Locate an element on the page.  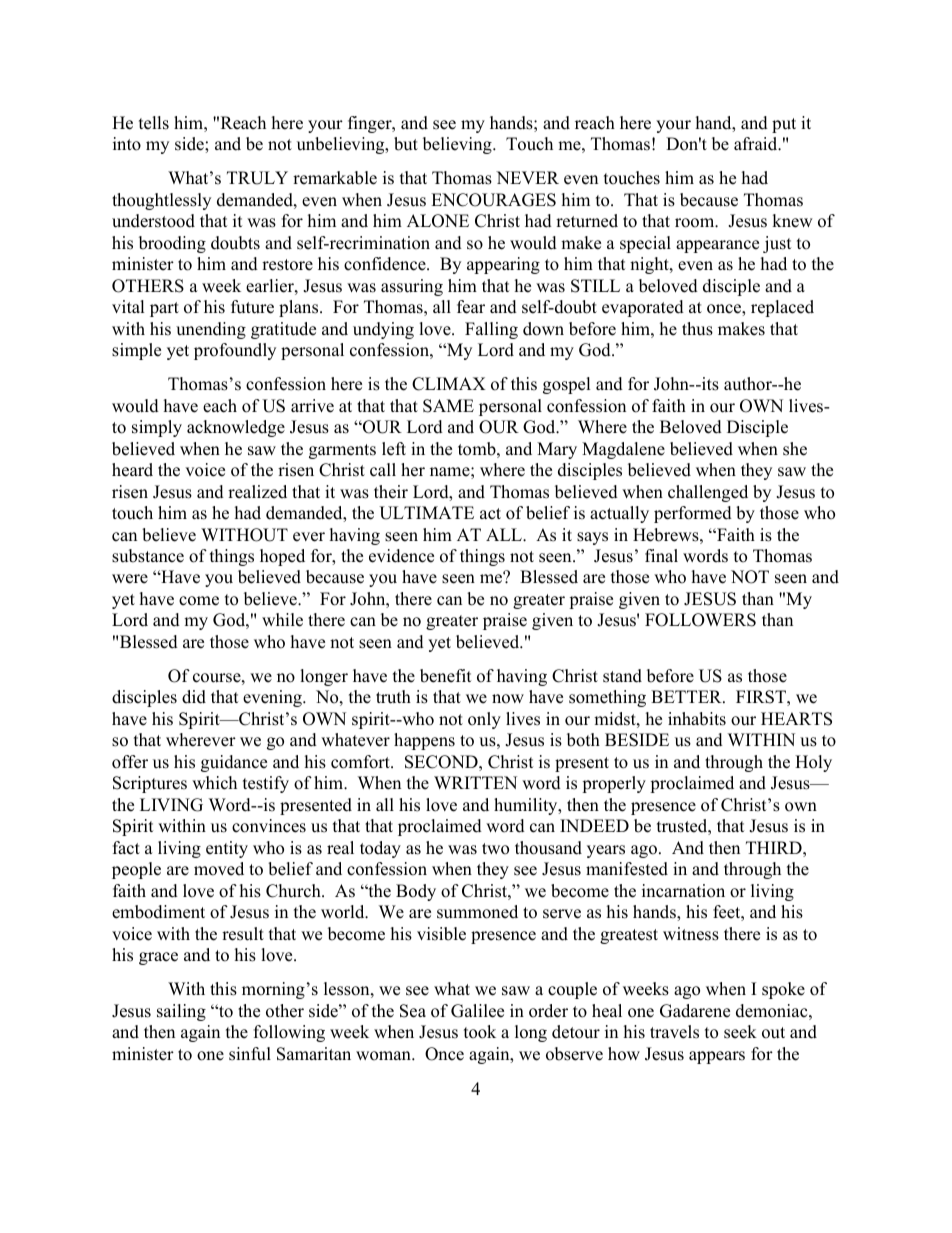
put is located at coordinates (784, 125).
